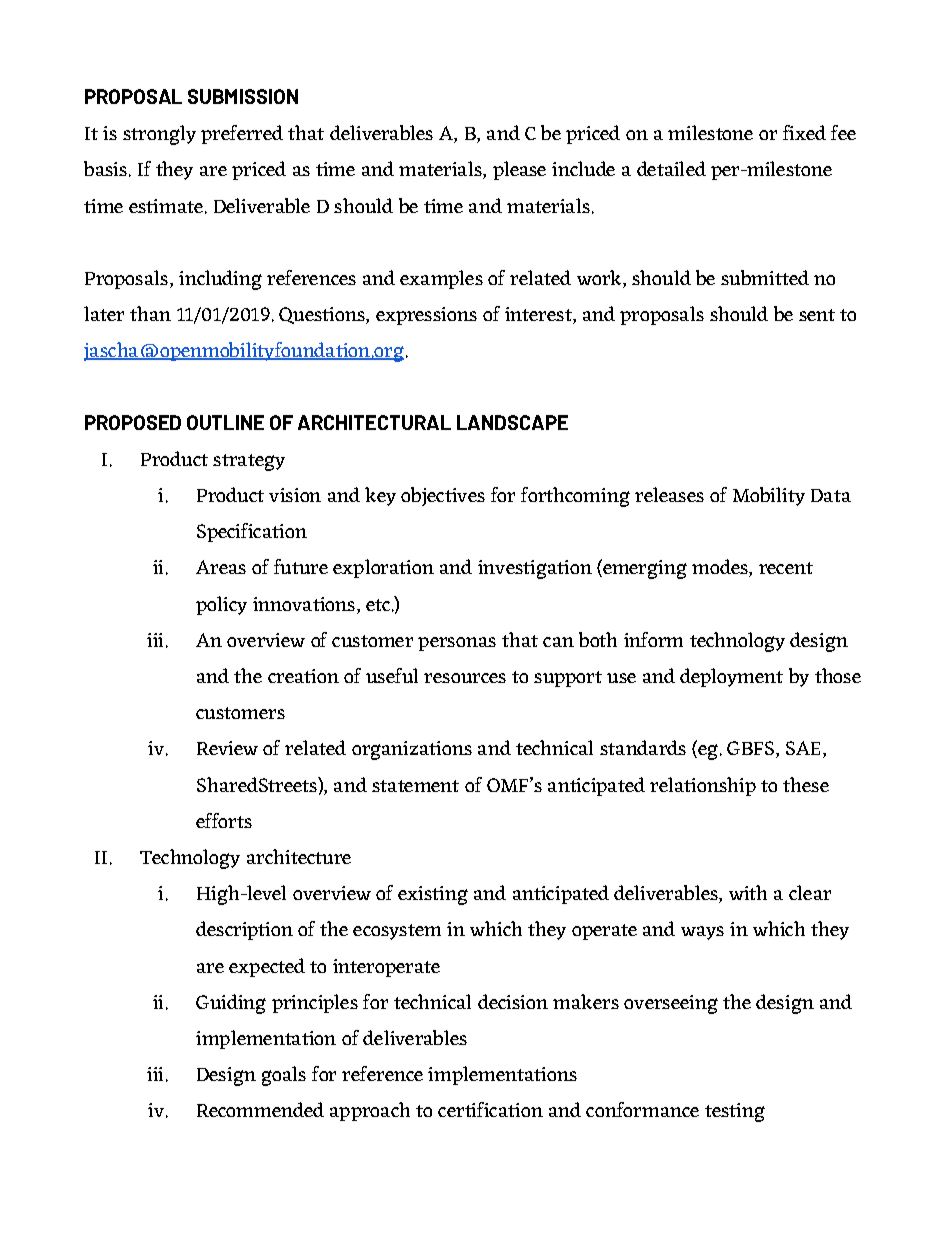  What do you see at coordinates (412, 750) in the page?
I see `organizations` at bounding box center [412, 750].
